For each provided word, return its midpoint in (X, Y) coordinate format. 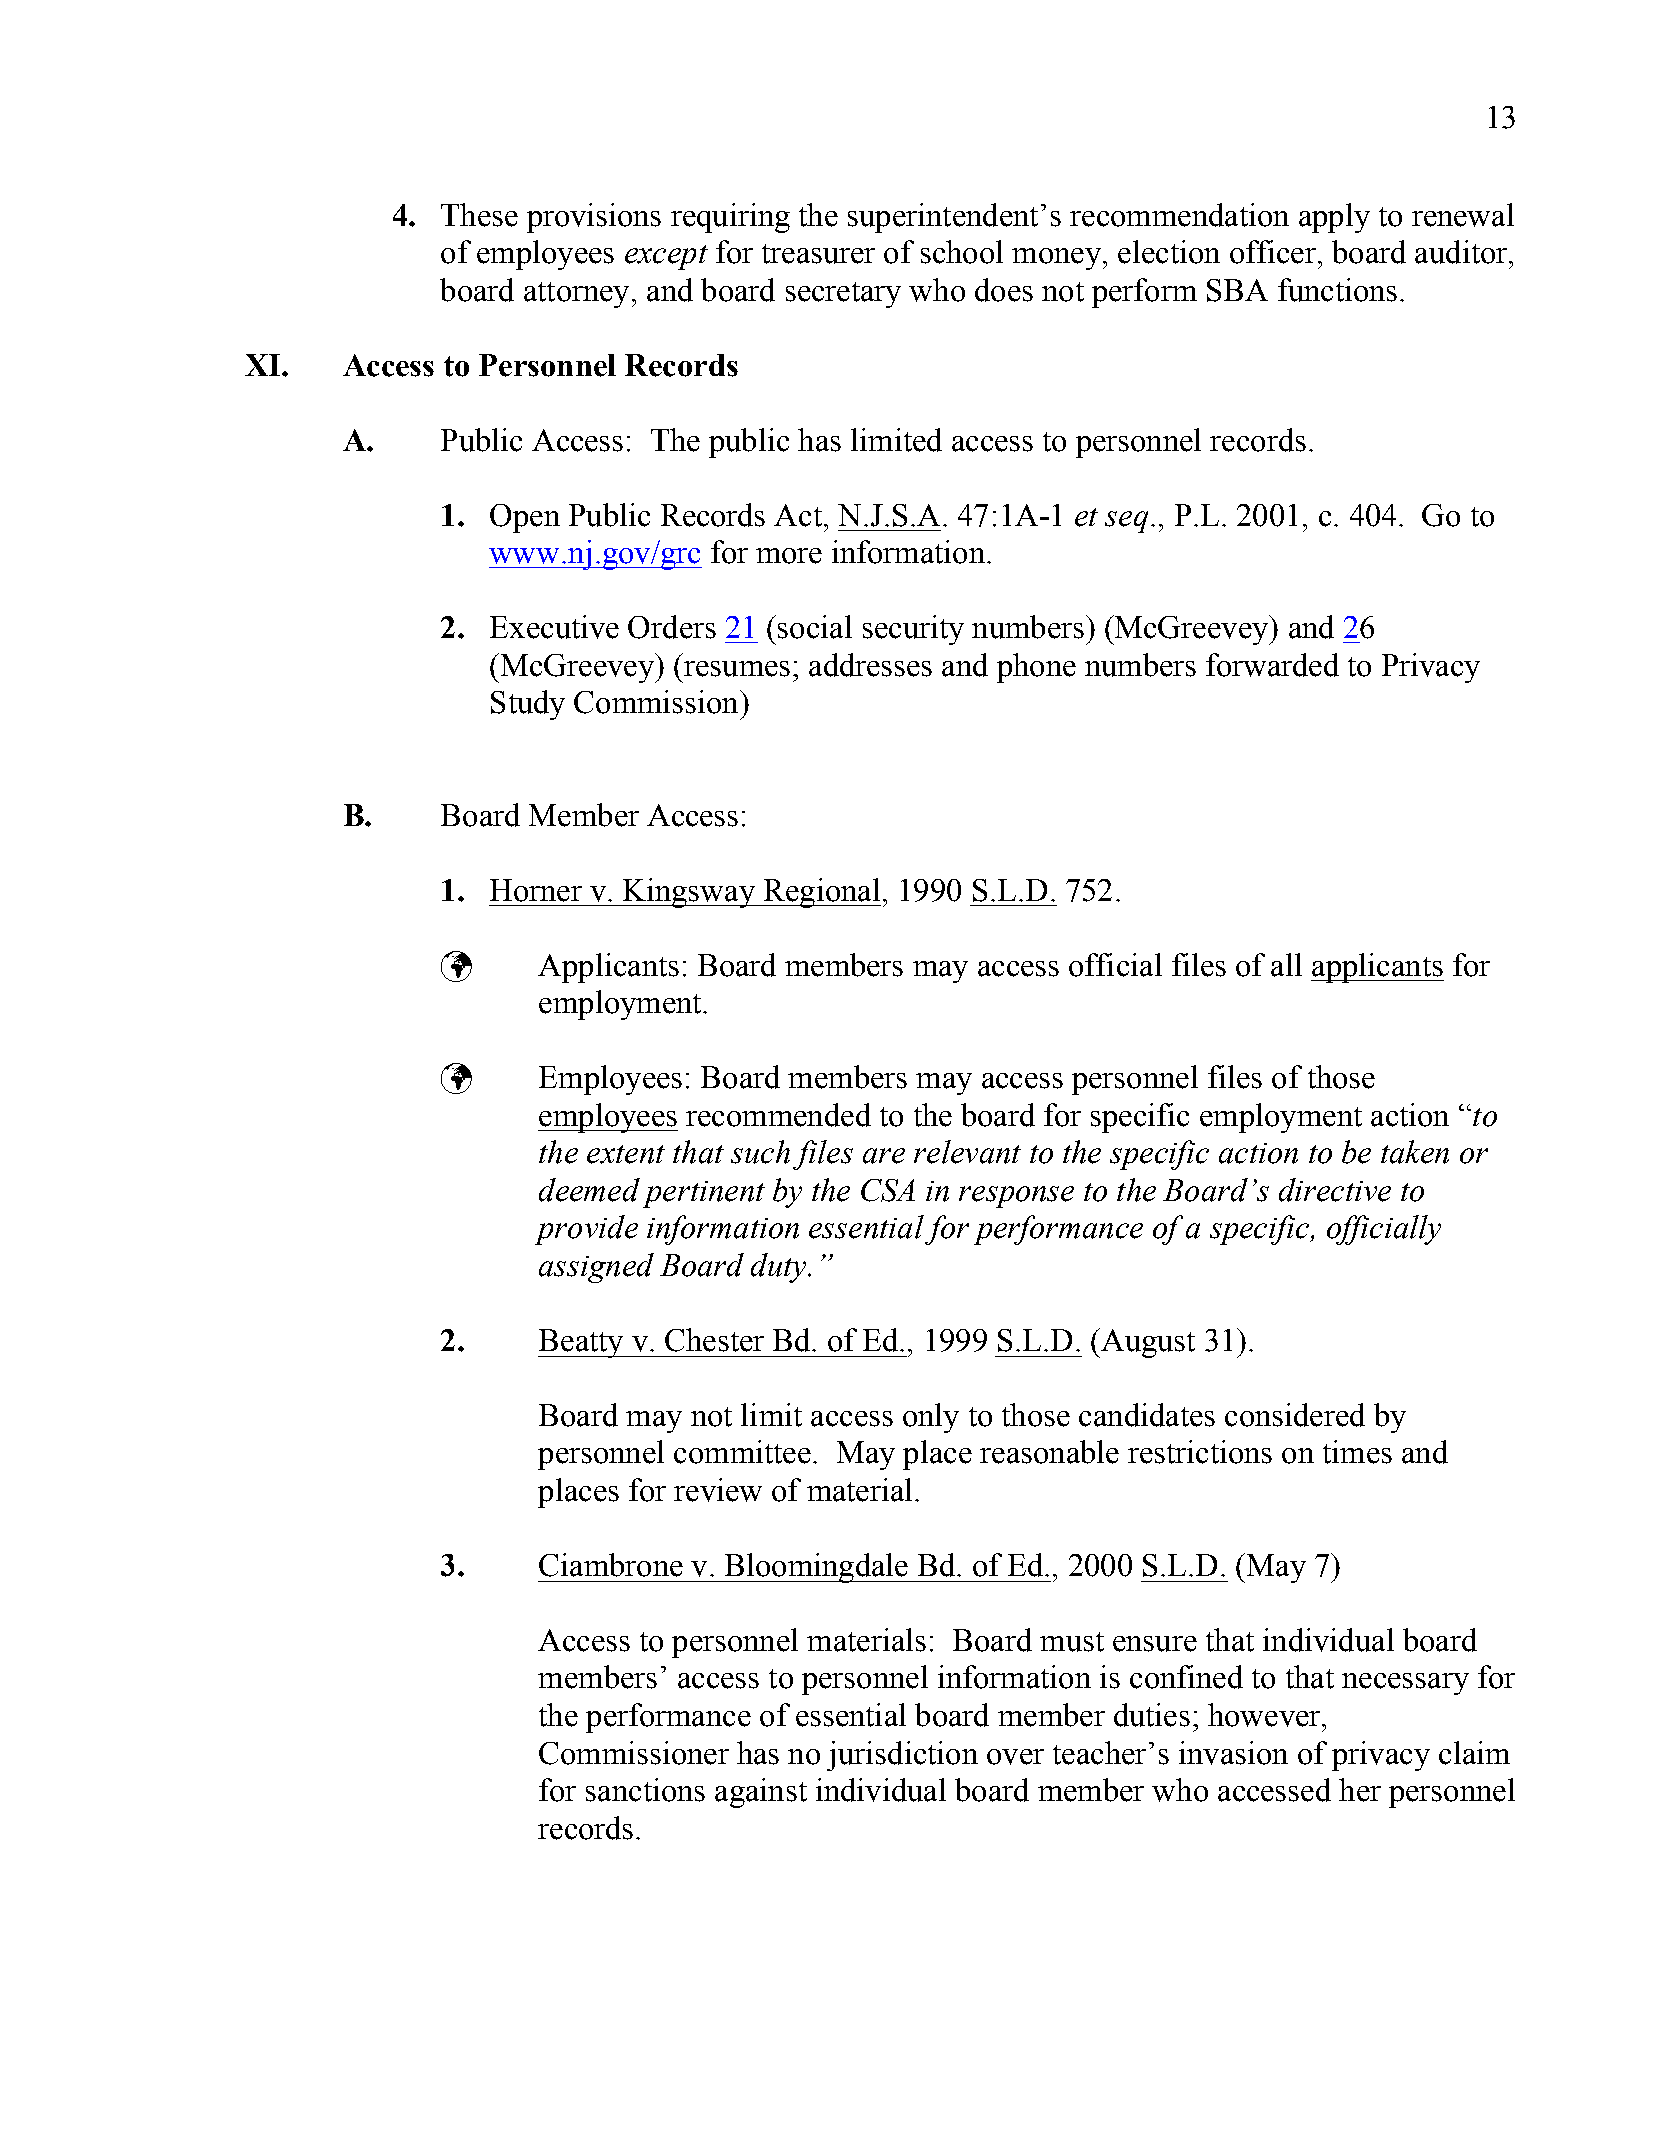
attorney (576, 295)
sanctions (645, 1790)
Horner (536, 890)
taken (1415, 1152)
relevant (967, 1152)
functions (1337, 290)
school (962, 252)
